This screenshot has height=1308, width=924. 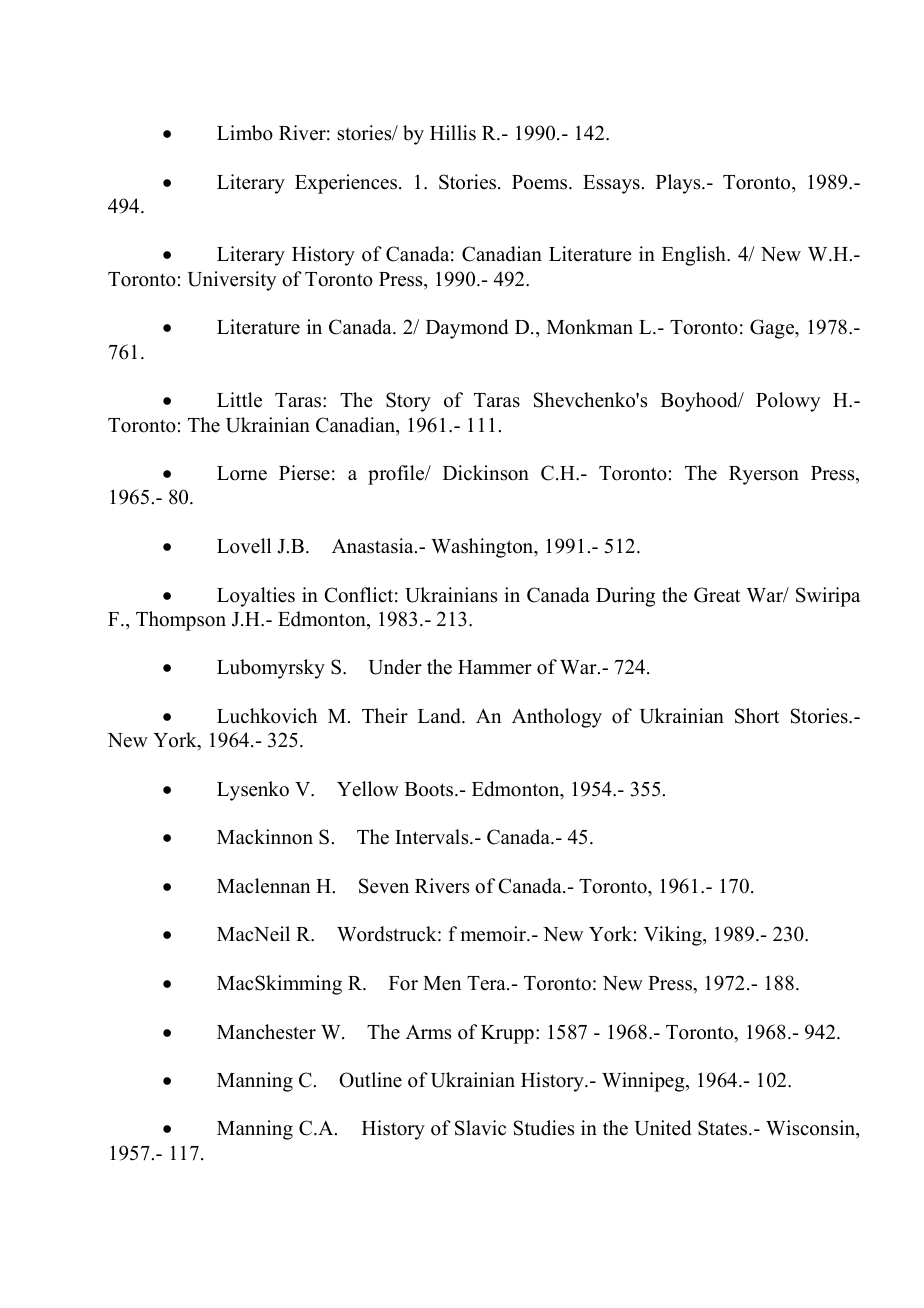 What do you see at coordinates (266, 1032) in the screenshot?
I see `Manchester` at bounding box center [266, 1032].
